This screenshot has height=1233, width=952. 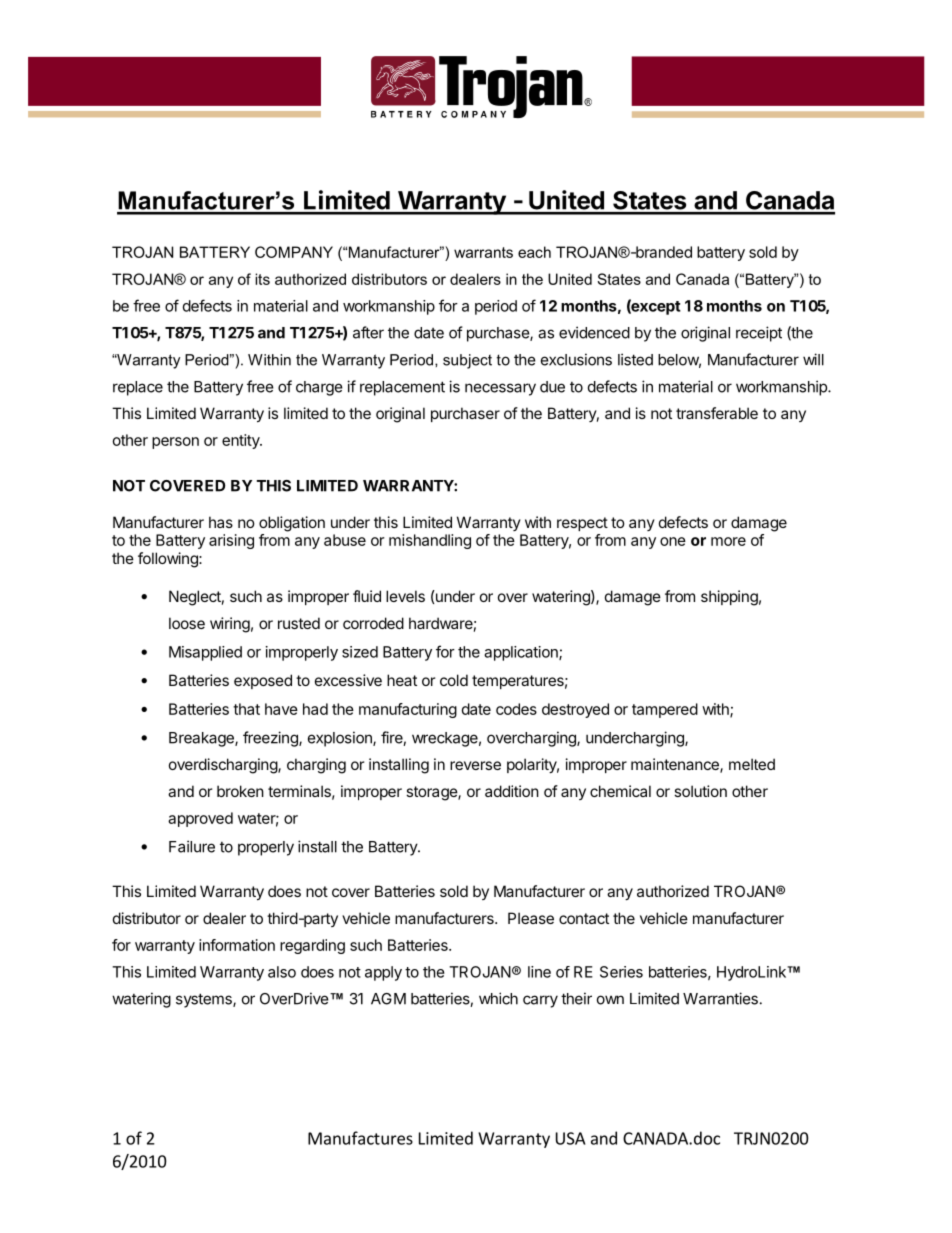 I want to click on Please, so click(x=531, y=918).
